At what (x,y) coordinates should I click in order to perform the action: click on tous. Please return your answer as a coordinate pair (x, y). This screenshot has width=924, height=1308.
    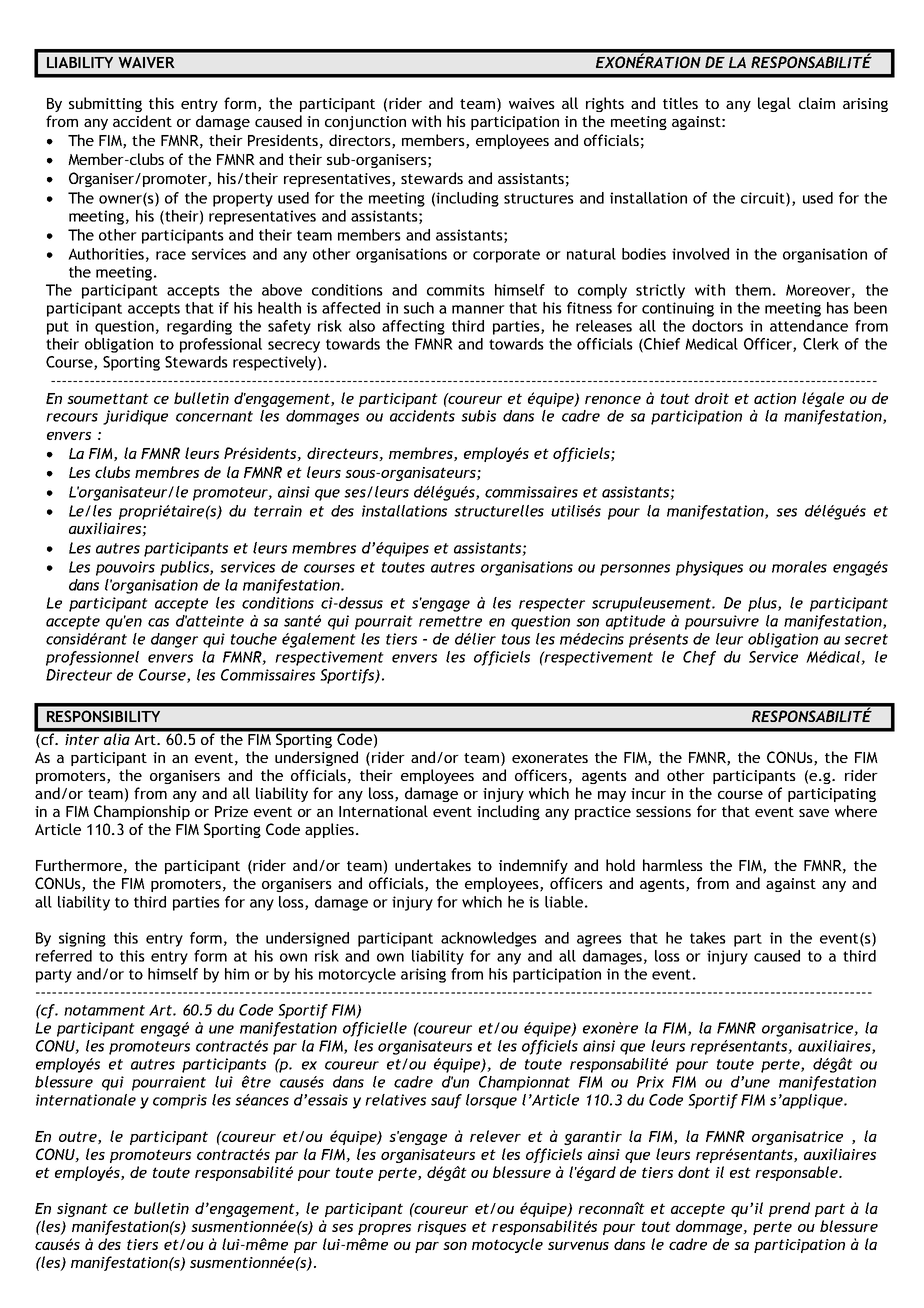
    Looking at the image, I should click on (516, 639).
